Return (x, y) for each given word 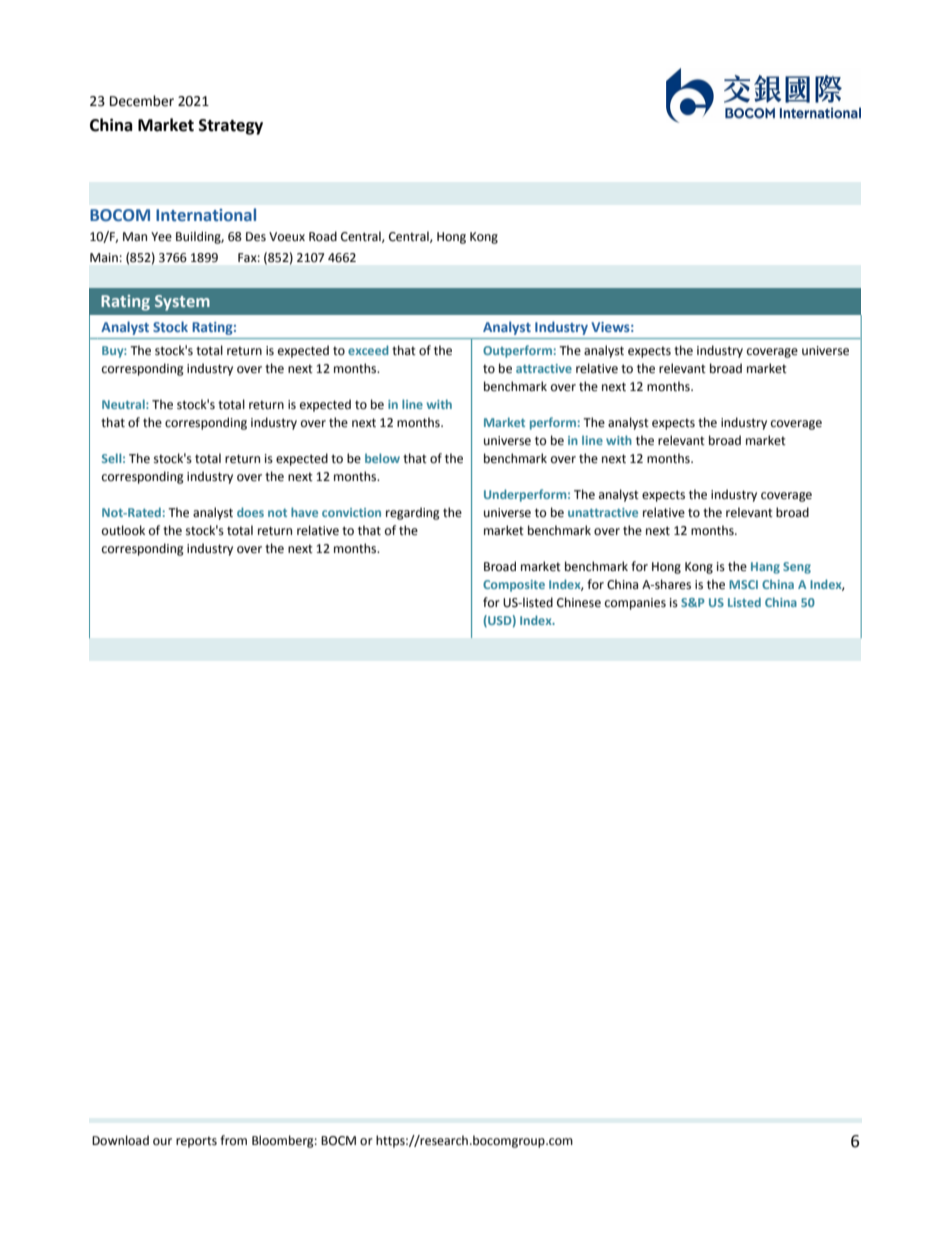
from (233, 1140)
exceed (368, 350)
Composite (514, 586)
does (250, 512)
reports (196, 1142)
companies (635, 604)
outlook (123, 530)
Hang (765, 568)
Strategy (231, 127)
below (382, 458)
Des (256, 237)
